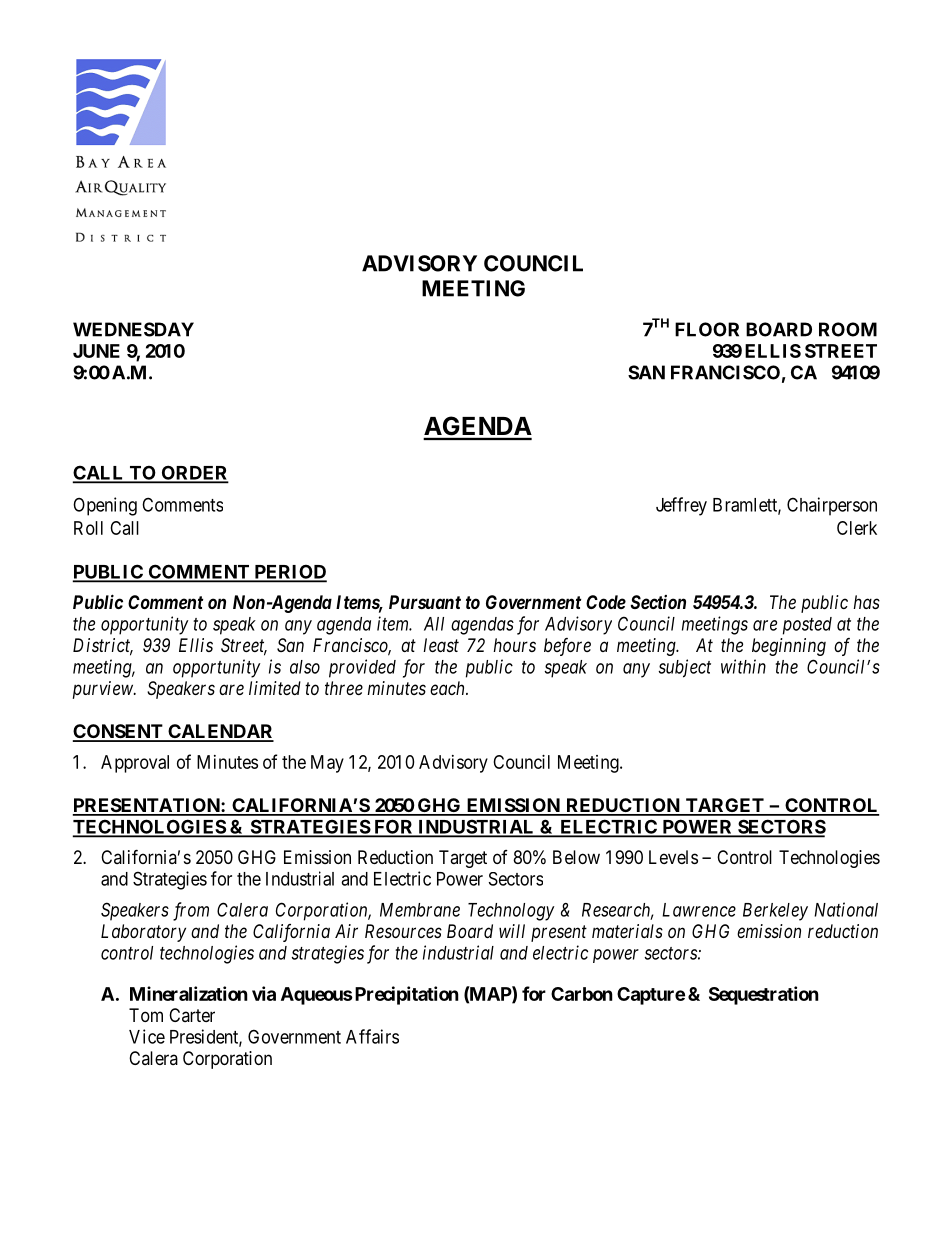 The width and height of the screenshot is (952, 1233). Describe the element at coordinates (848, 329) in the screenshot. I see `ROOM` at that location.
